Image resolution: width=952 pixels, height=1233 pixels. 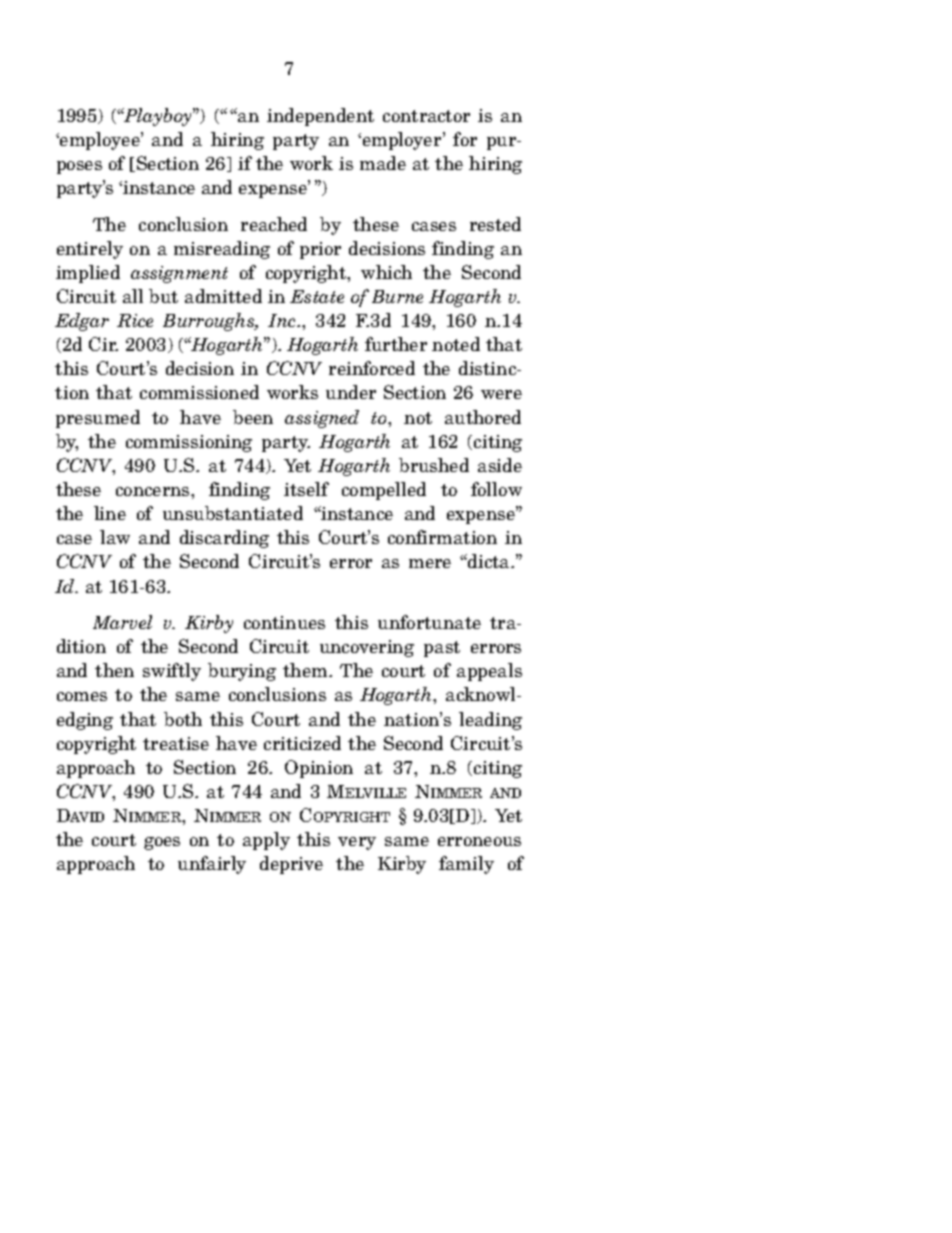 I want to click on deprive, so click(x=291, y=865).
